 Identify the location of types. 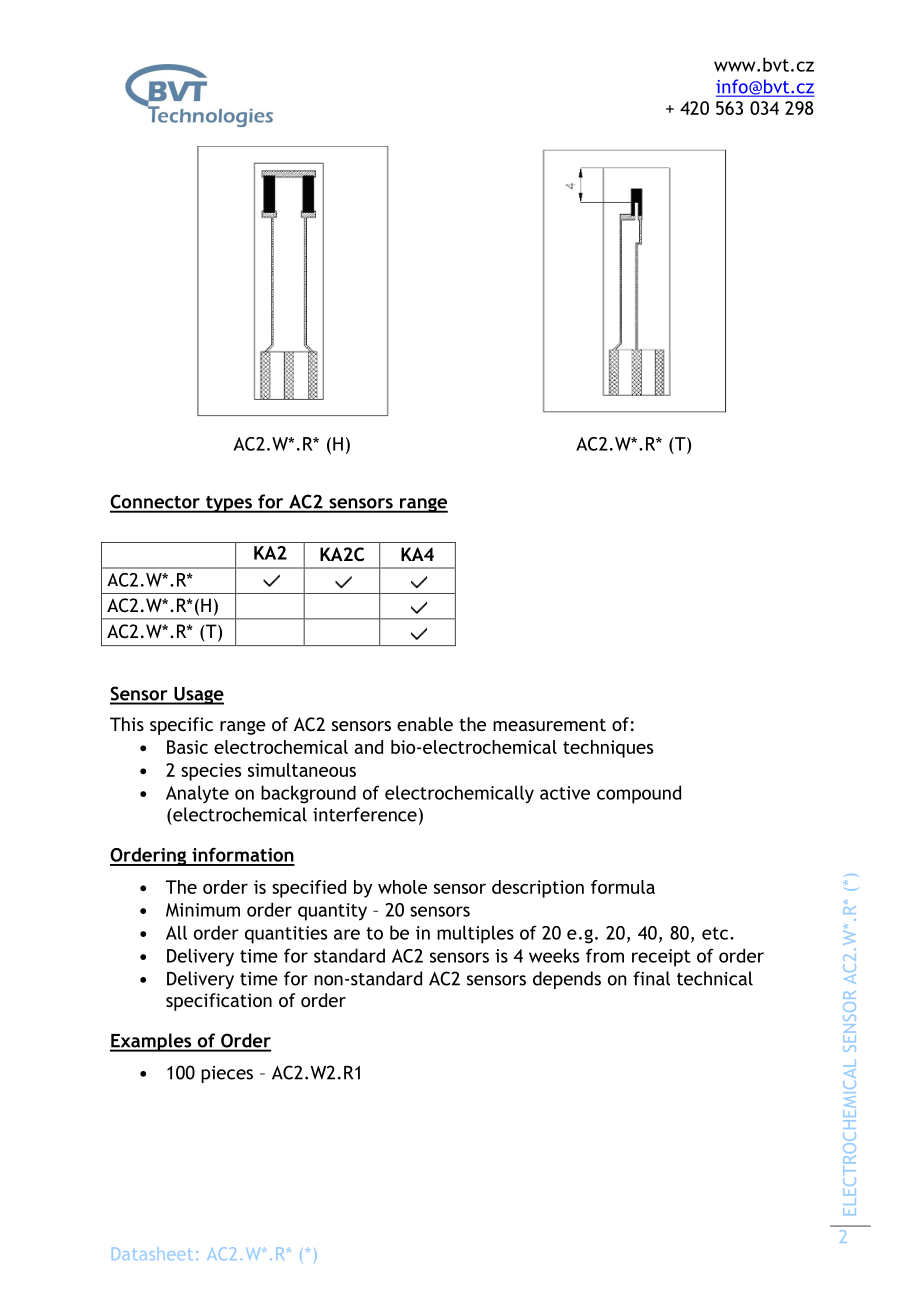
(229, 504).
